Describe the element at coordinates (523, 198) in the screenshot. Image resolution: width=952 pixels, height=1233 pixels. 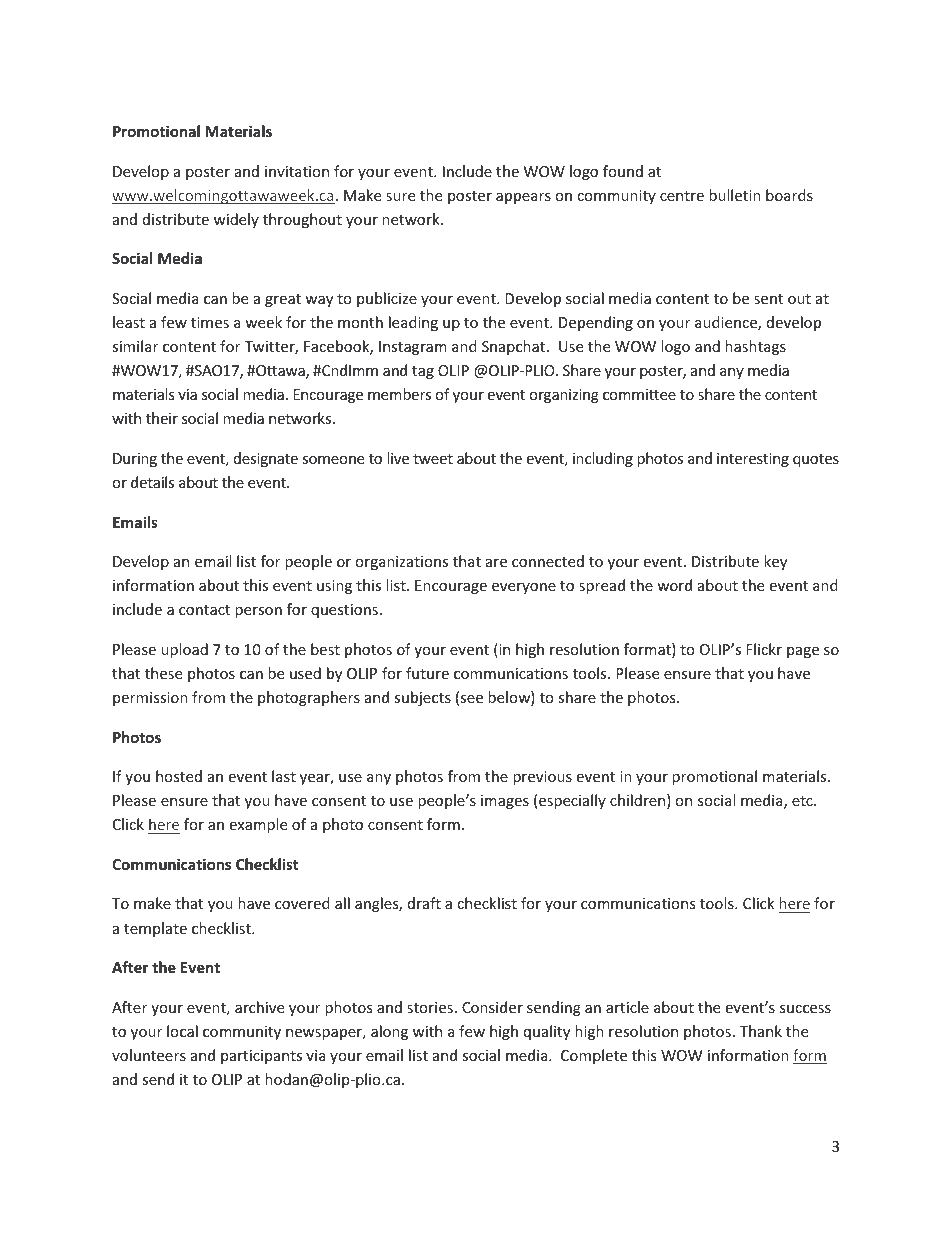
I see `appears` at that location.
